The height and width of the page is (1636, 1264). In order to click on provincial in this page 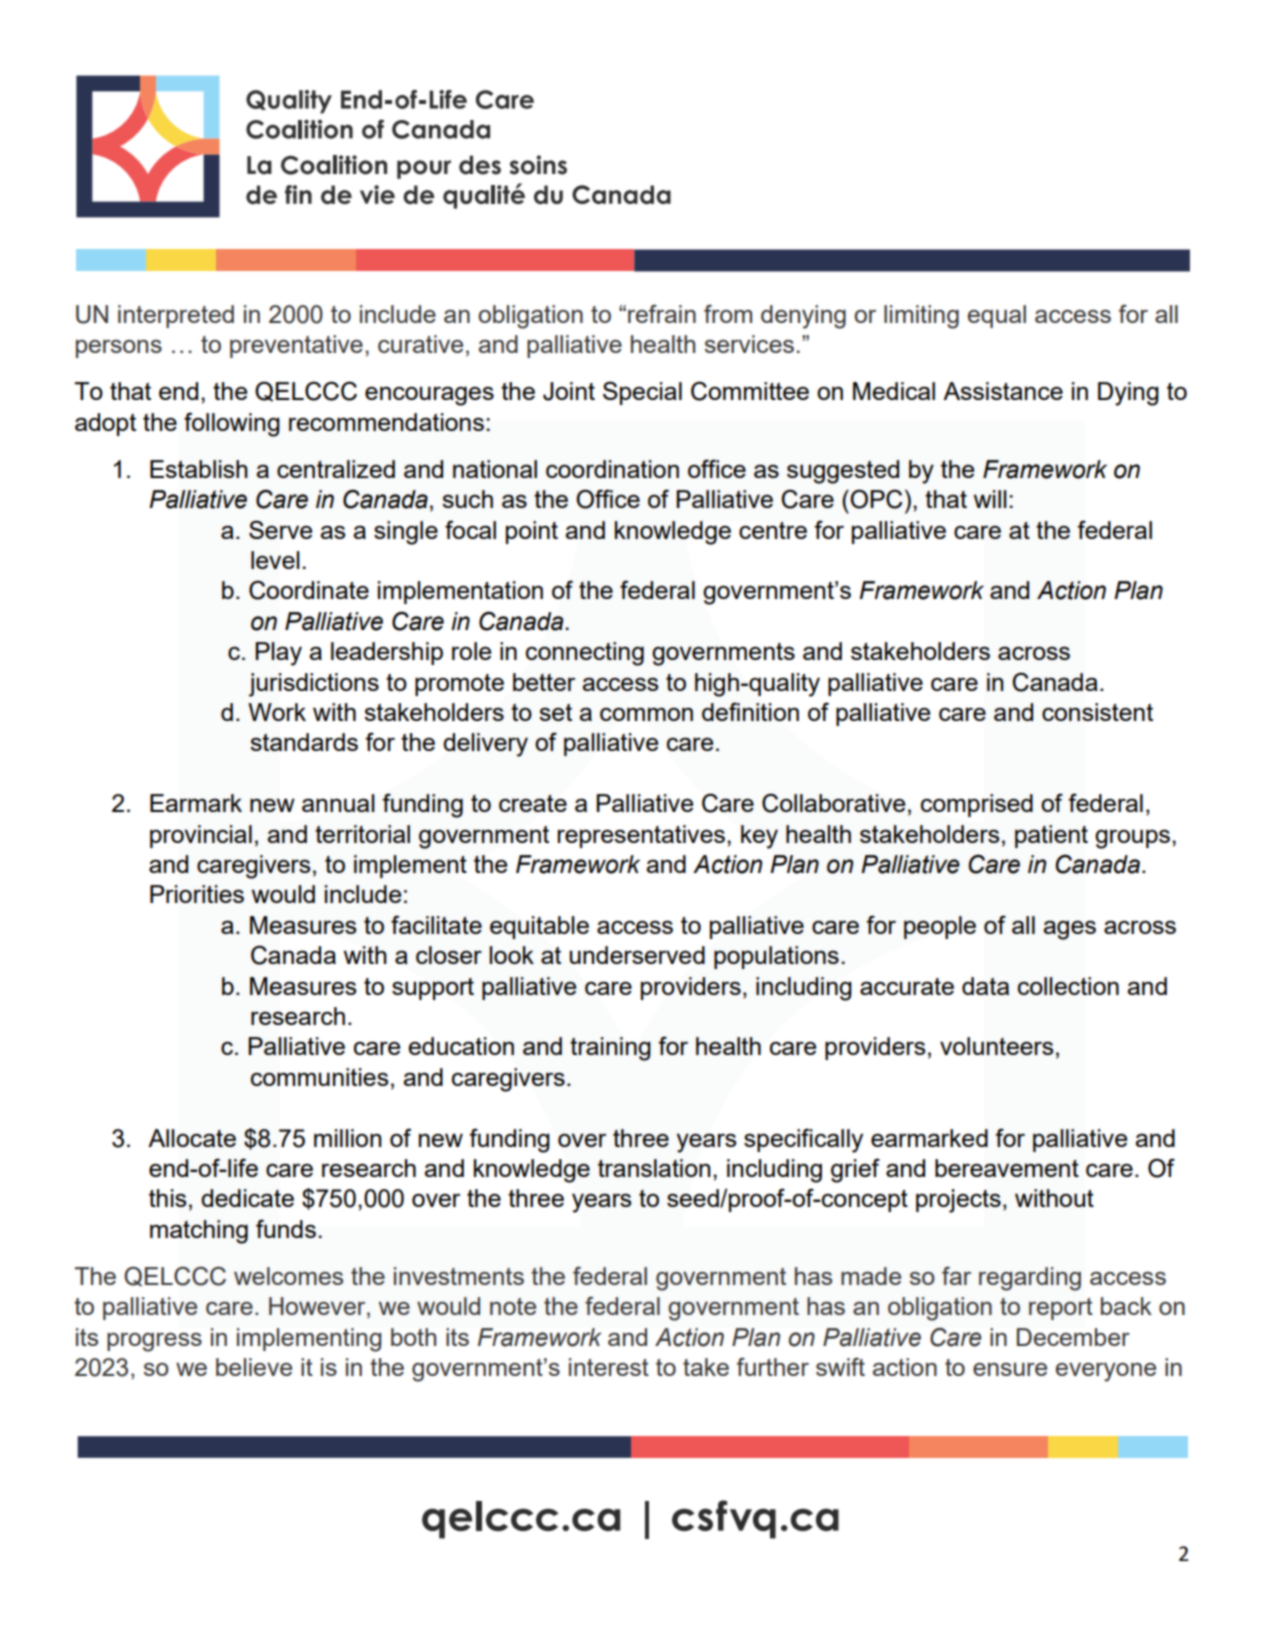, I will do `click(201, 836)`.
